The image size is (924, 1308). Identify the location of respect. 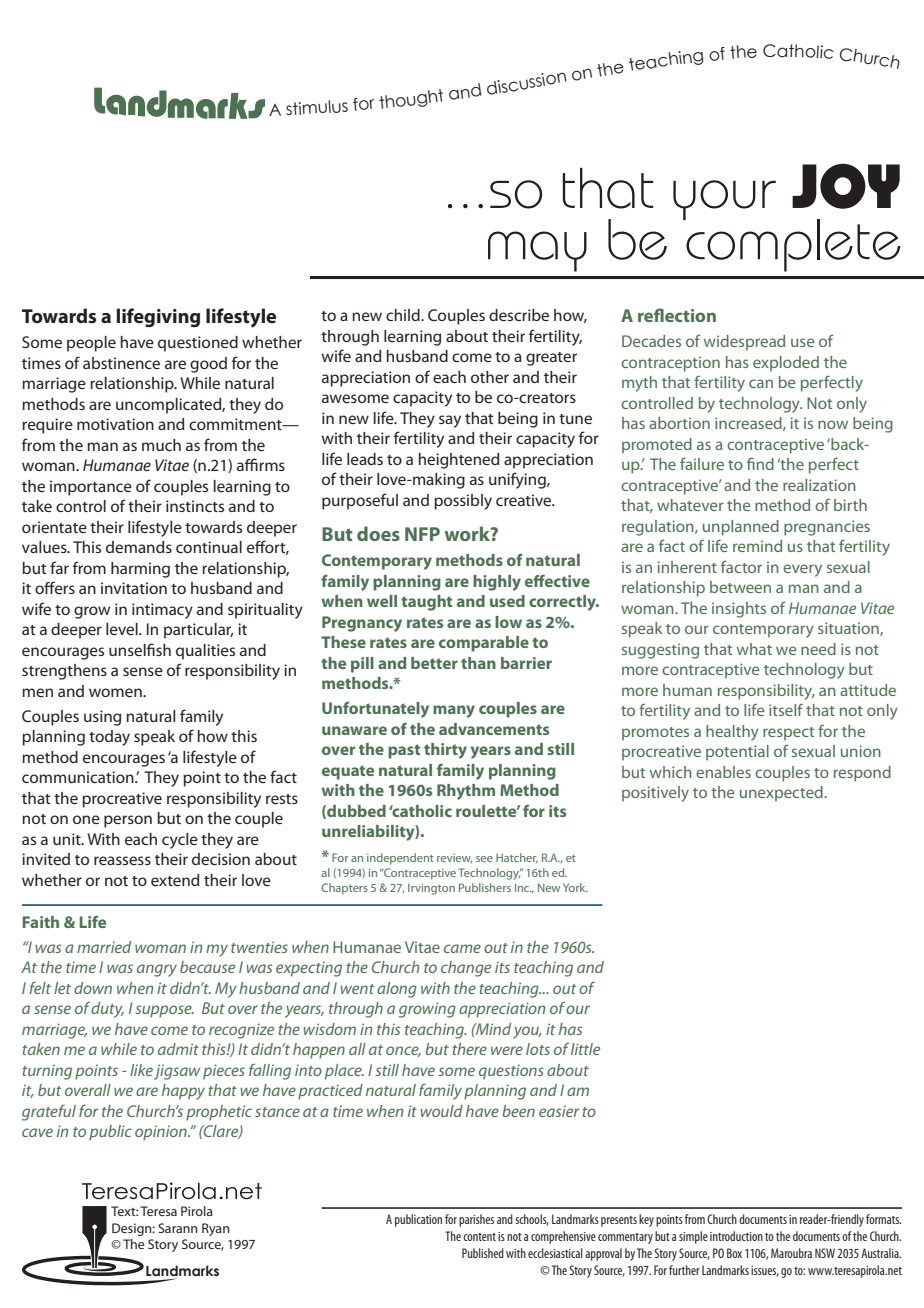
(788, 734).
